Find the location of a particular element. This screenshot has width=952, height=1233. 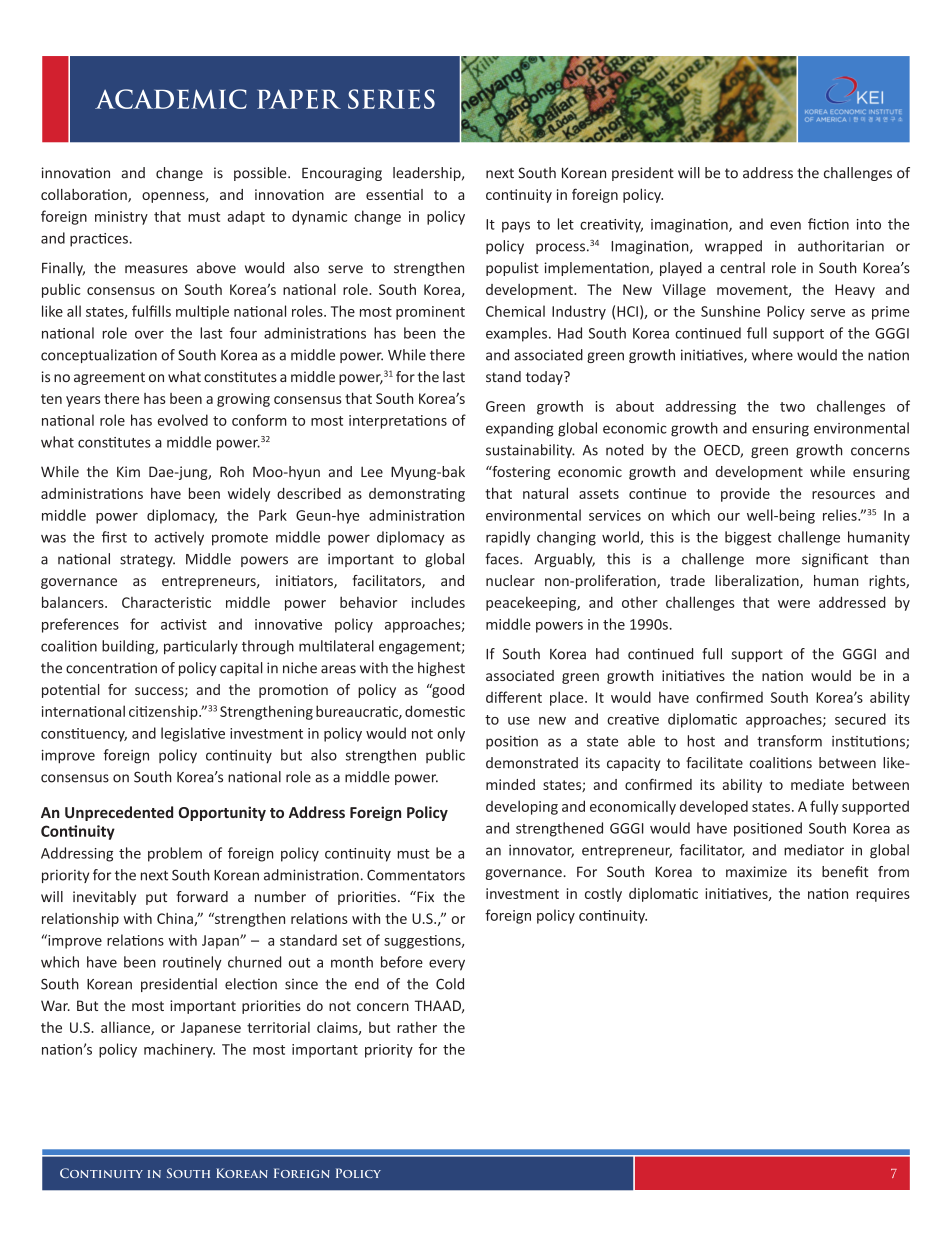

even is located at coordinates (785, 225).
